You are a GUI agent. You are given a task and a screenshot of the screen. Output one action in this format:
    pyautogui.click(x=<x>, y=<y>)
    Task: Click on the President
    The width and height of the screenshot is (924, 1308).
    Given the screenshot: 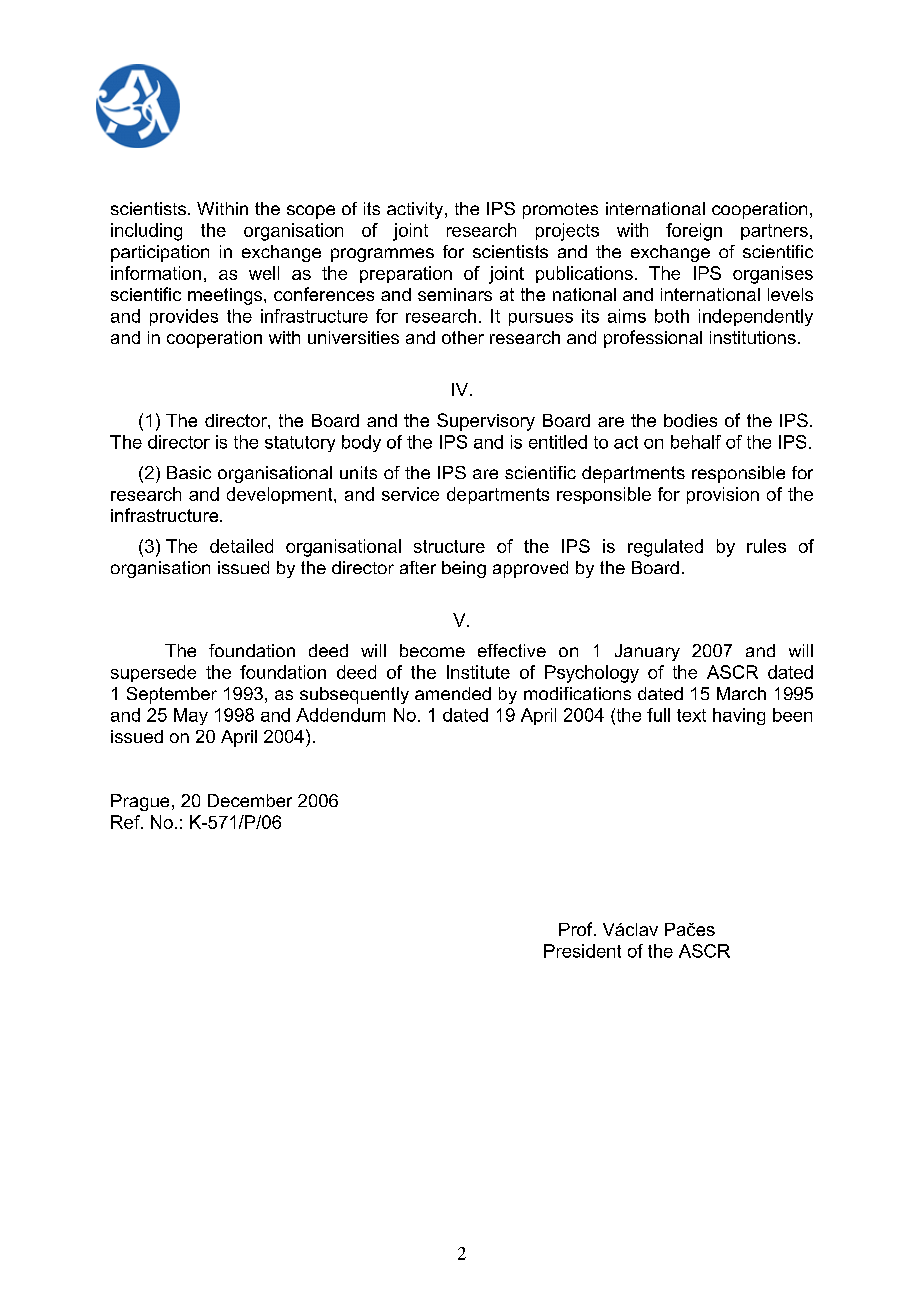 What is the action you would take?
    pyautogui.click(x=582, y=951)
